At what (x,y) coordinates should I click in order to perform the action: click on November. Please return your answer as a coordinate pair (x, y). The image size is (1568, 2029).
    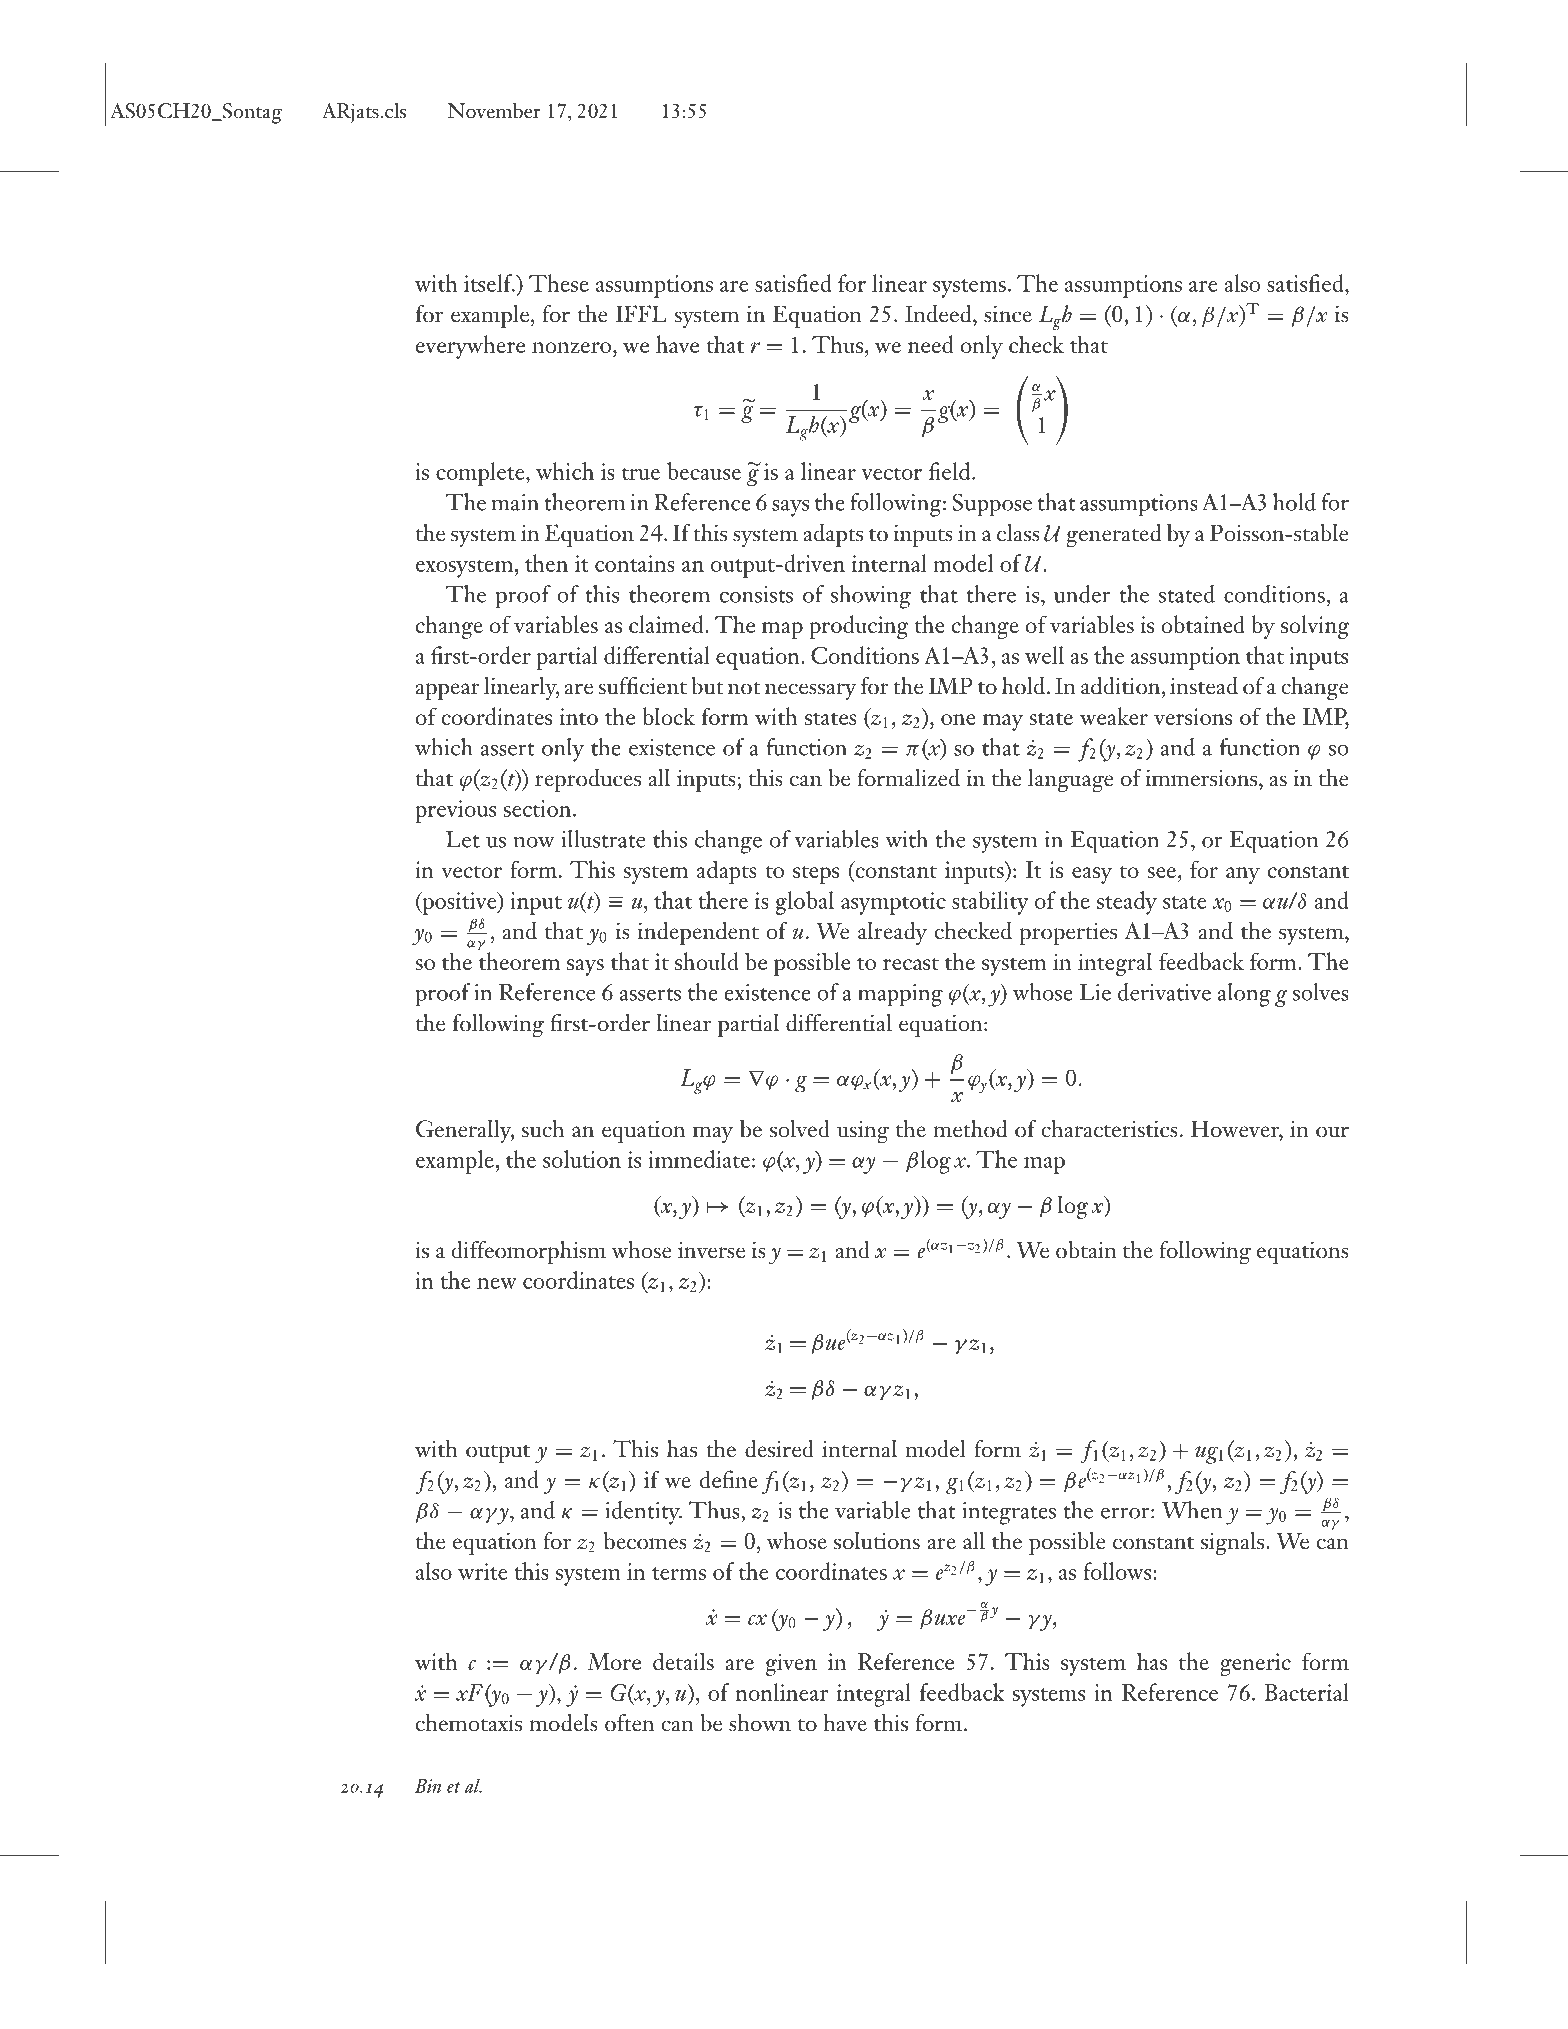
    Looking at the image, I should click on (494, 110).
